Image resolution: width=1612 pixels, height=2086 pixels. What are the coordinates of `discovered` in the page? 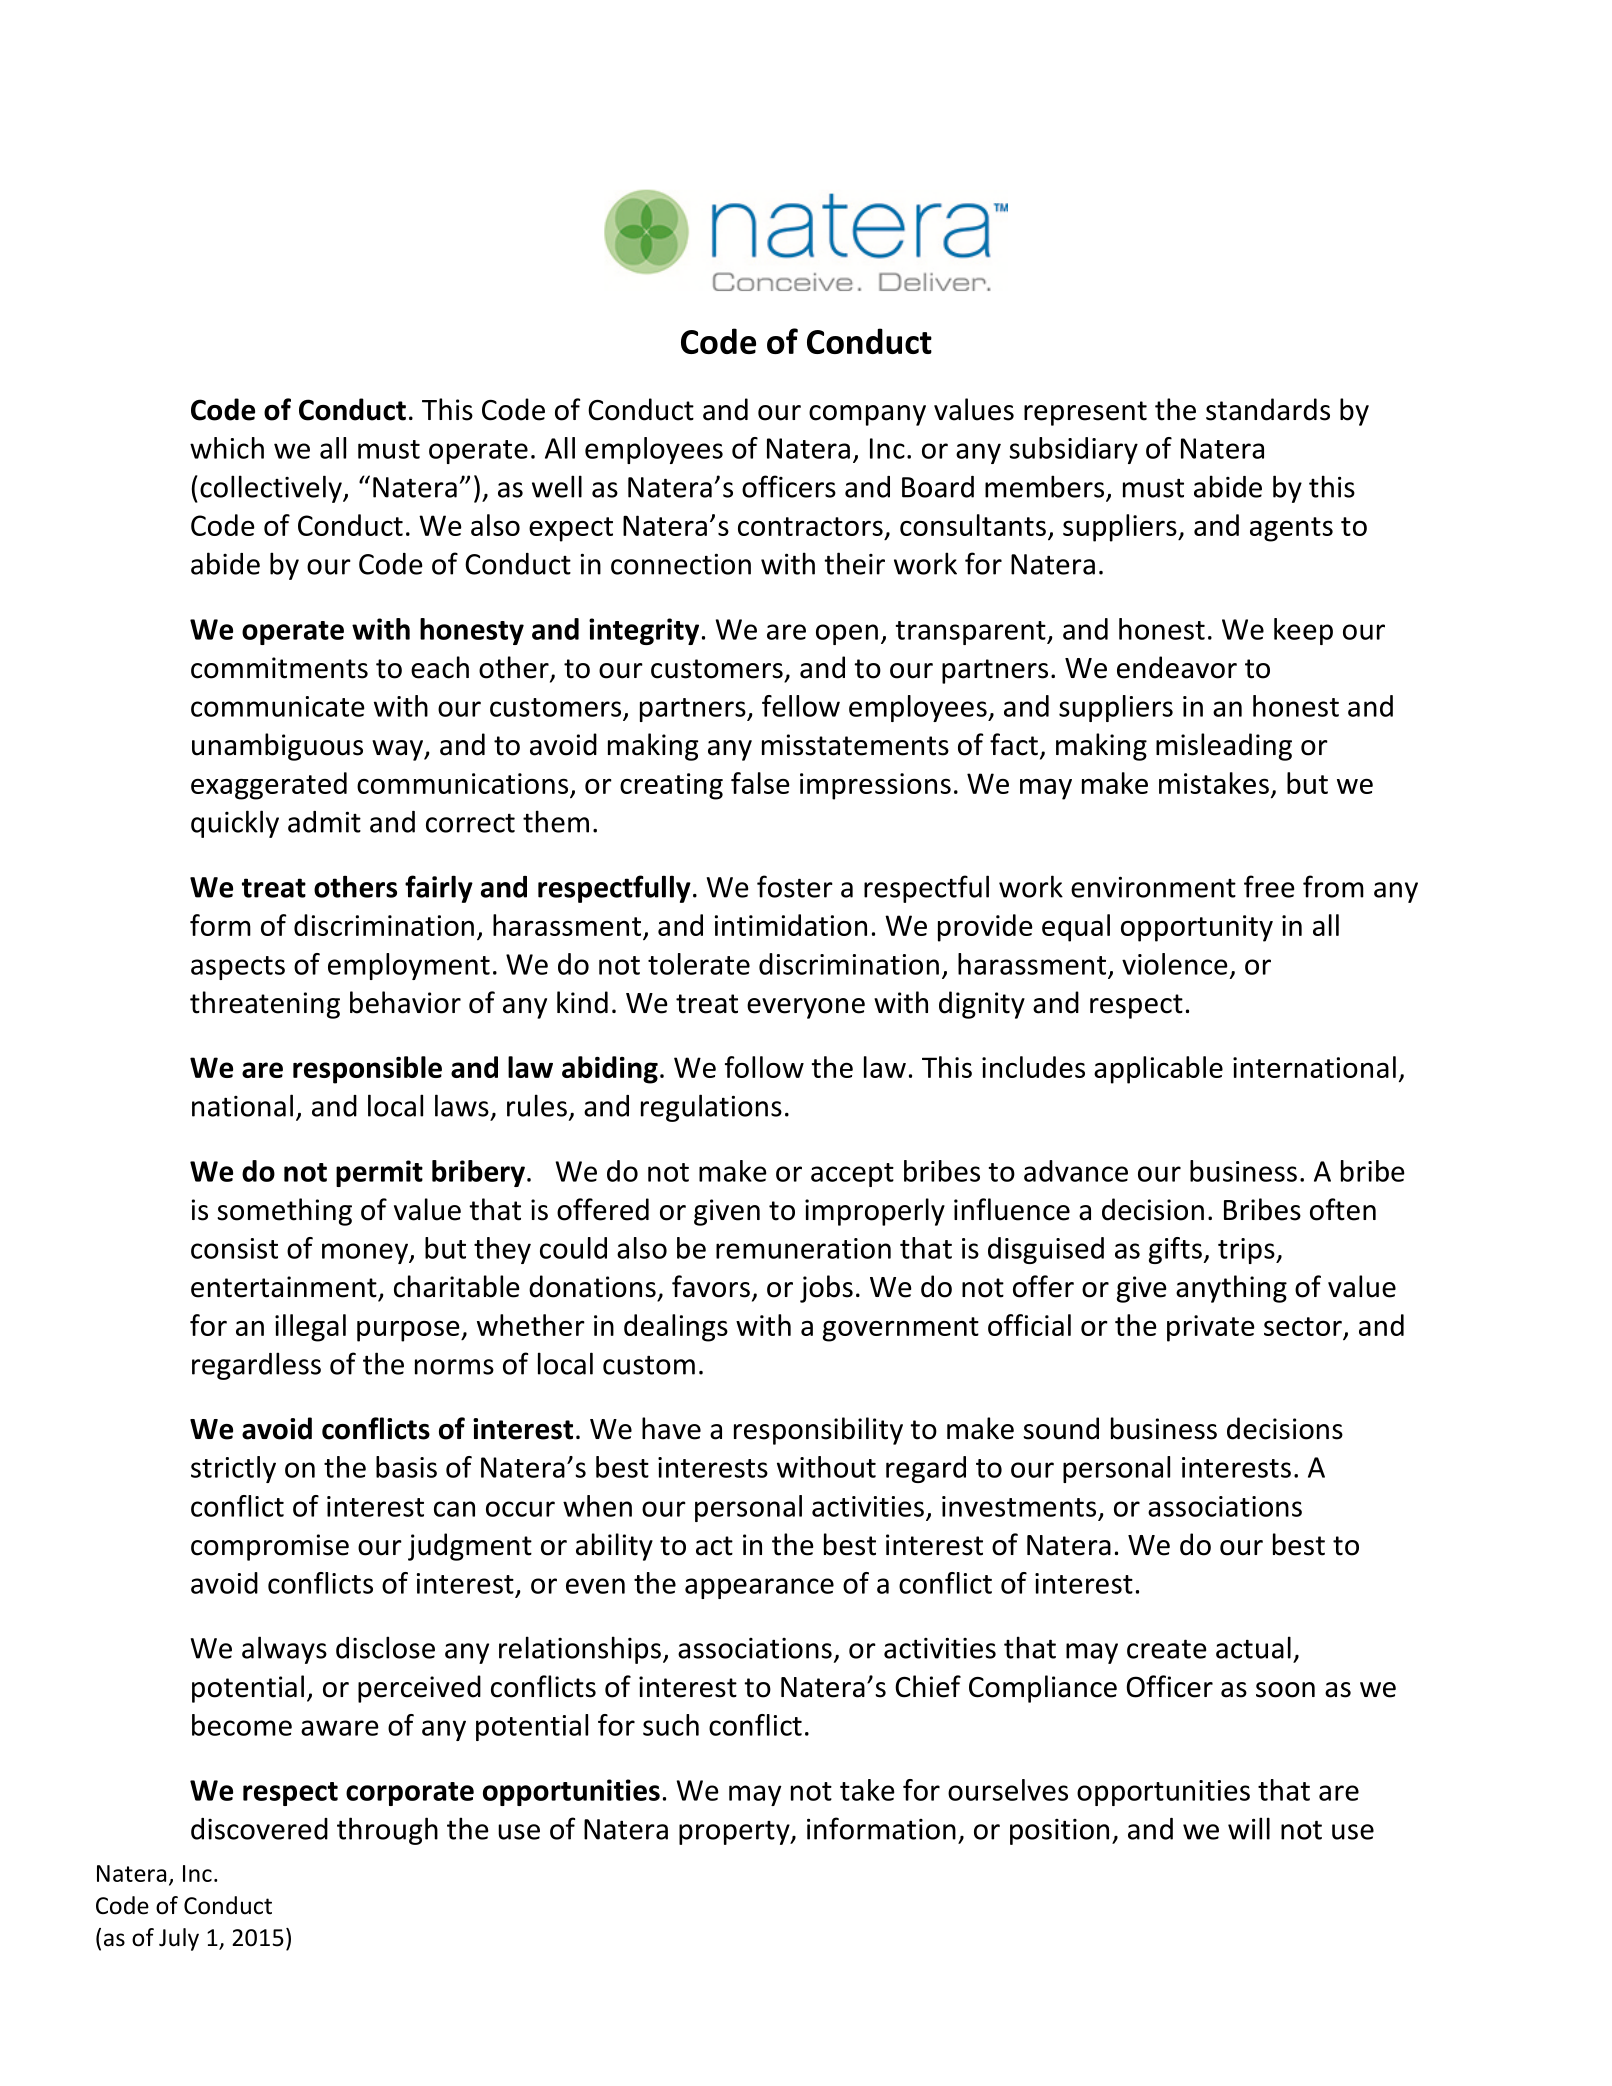 It's located at (259, 1829).
